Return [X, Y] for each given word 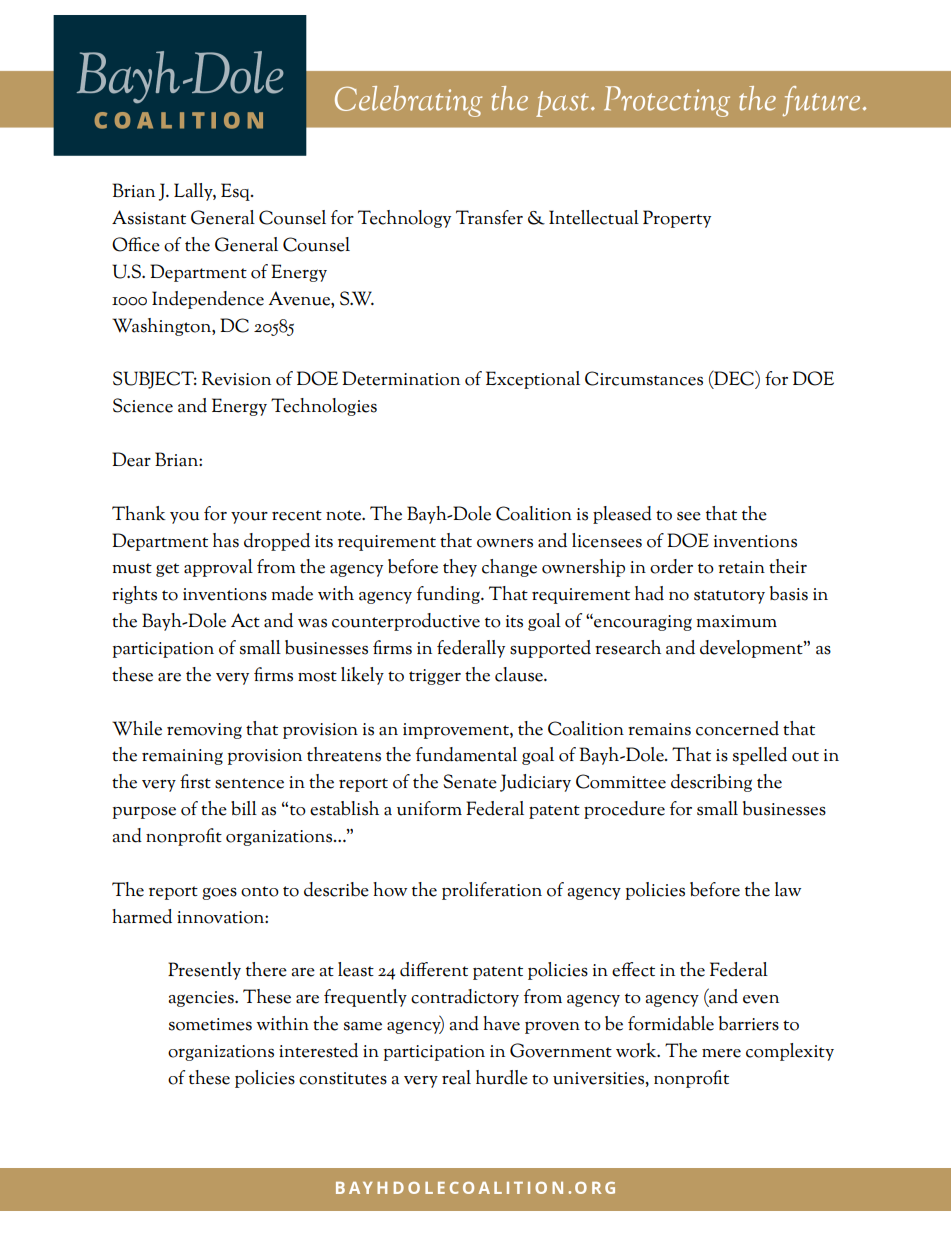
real [456, 1077]
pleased [622, 515]
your [249, 518]
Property [677, 219]
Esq [236, 192]
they [460, 568]
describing [711, 783]
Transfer [489, 217]
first [195, 781]
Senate [470, 781]
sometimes [210, 1024]
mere [721, 1053]
